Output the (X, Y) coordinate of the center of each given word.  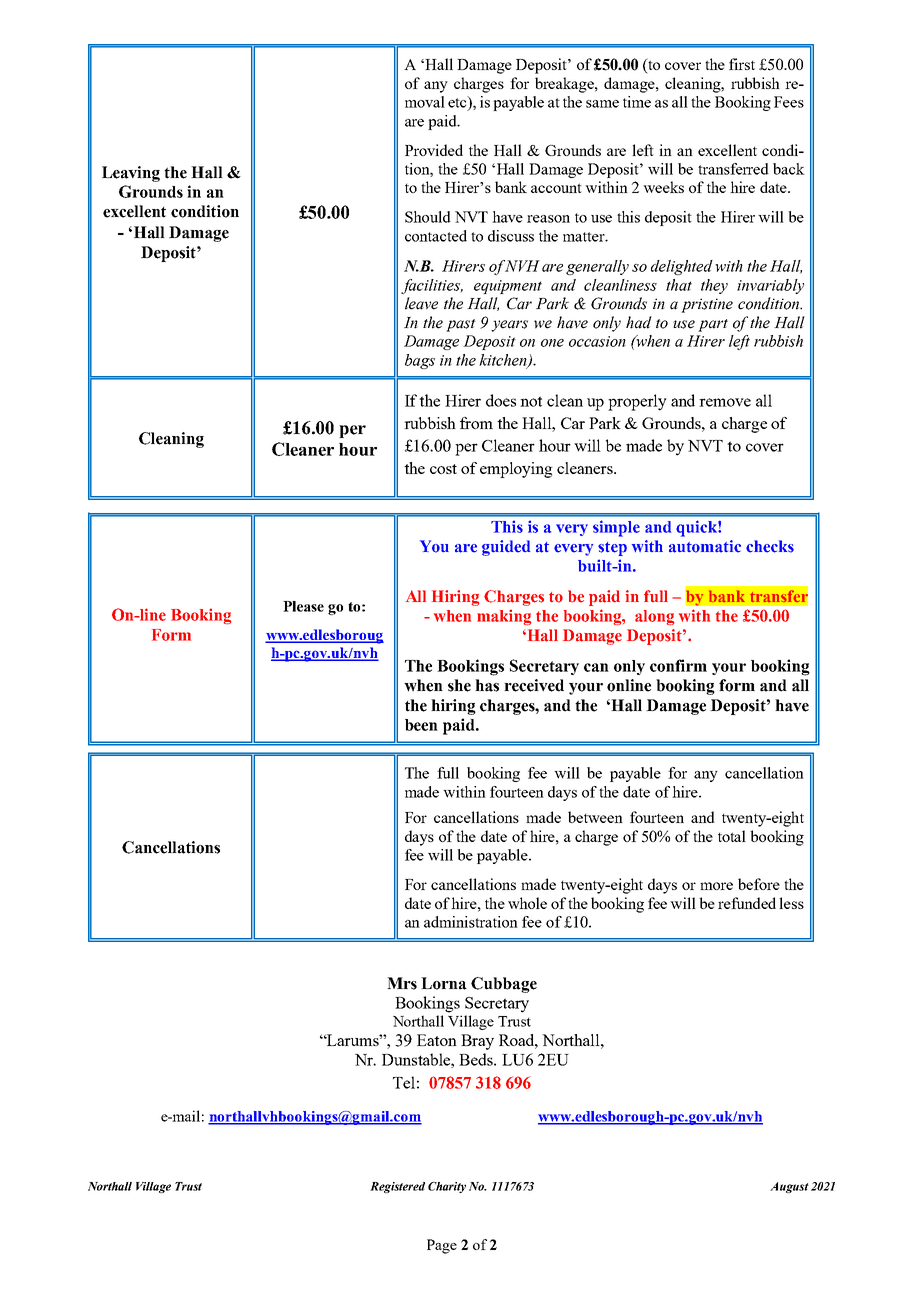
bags (420, 361)
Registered (397, 1187)
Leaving (131, 174)
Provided (434, 150)
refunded (747, 903)
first (742, 64)
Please (303, 606)
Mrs (402, 983)
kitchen (504, 361)
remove (725, 402)
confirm (678, 665)
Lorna (444, 983)
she (459, 685)
